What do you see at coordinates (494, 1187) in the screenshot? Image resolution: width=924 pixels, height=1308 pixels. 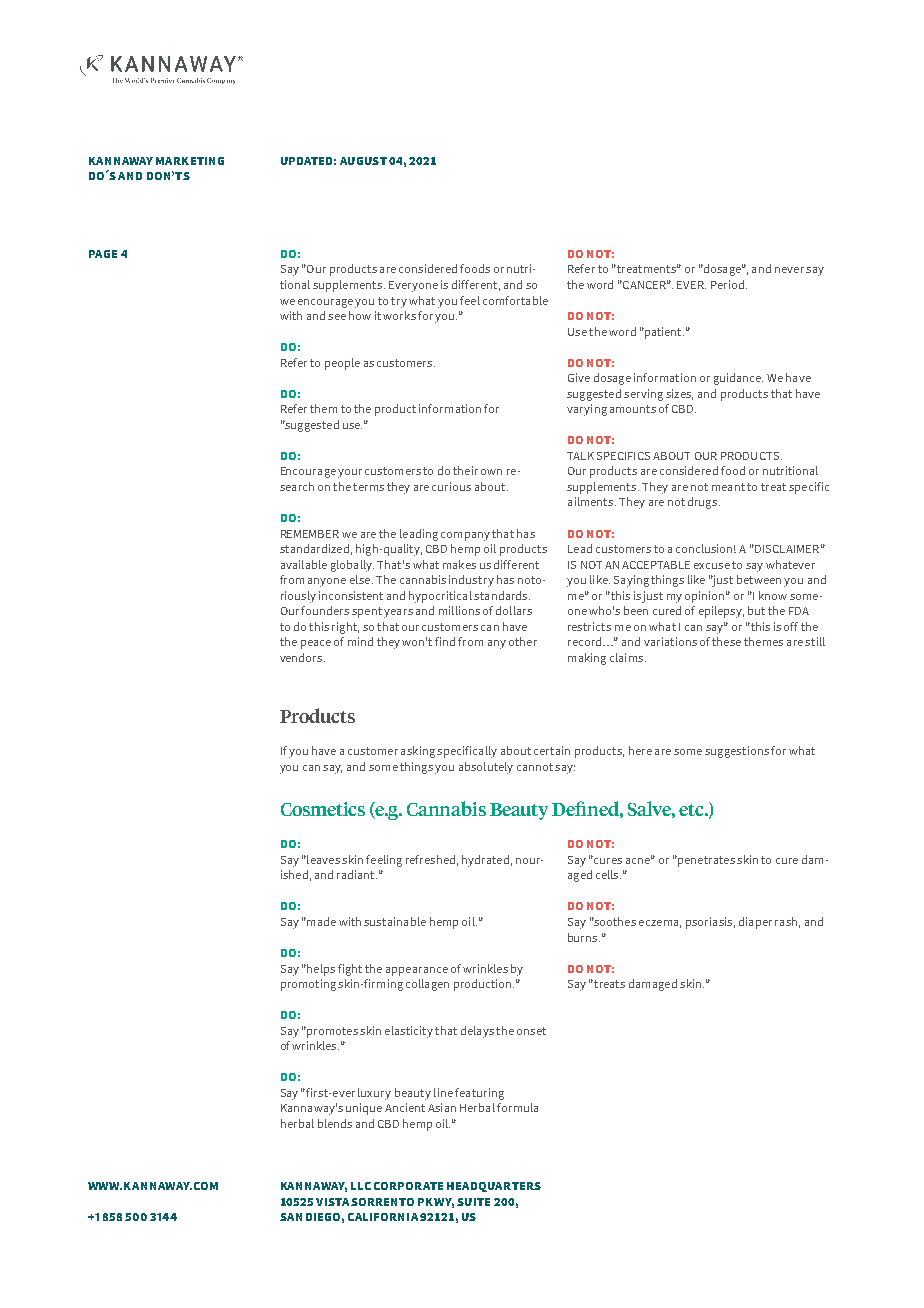 I see `HEADQUARTERS` at bounding box center [494, 1187].
